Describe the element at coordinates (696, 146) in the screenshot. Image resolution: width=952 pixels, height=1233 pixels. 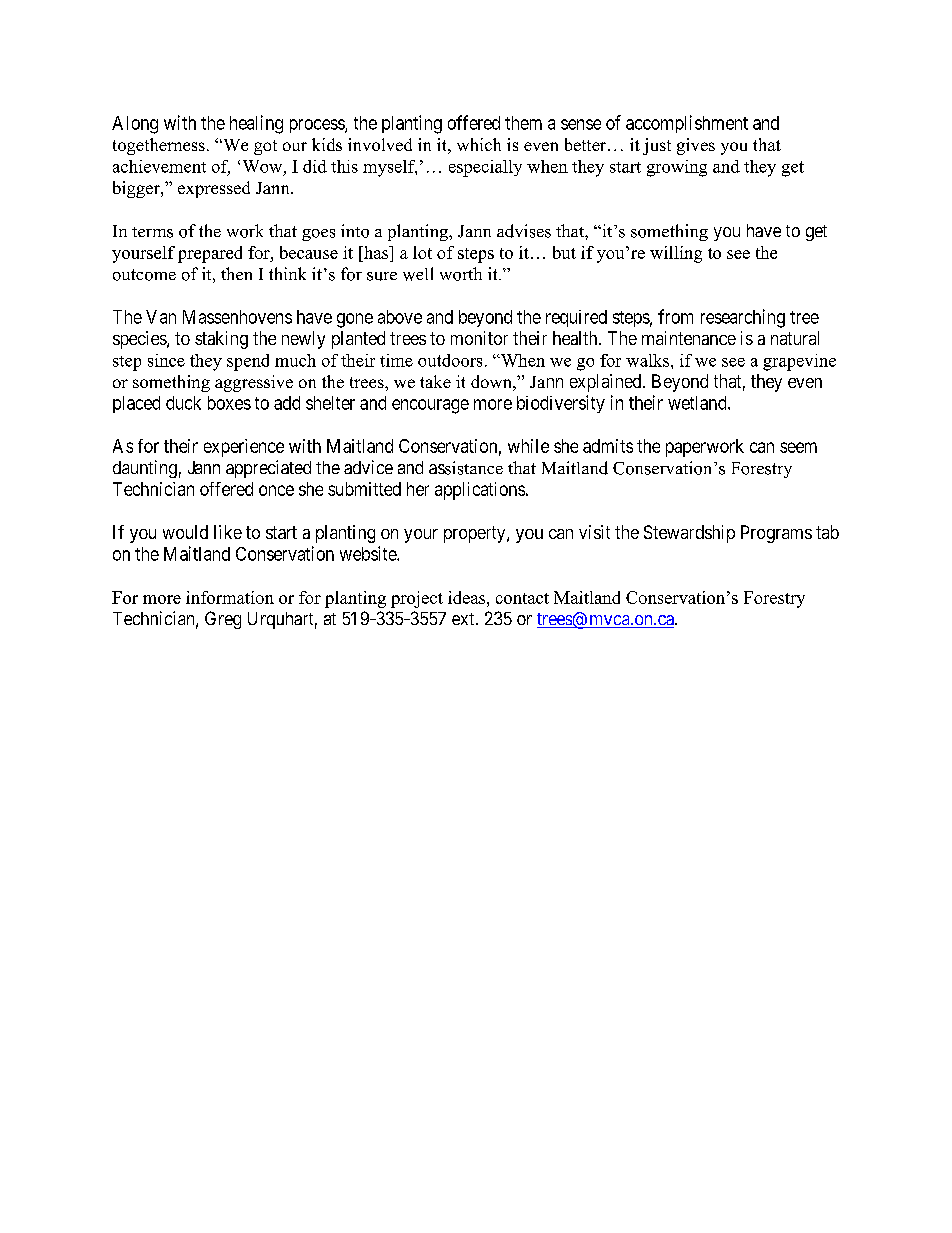
I see `gives` at that location.
